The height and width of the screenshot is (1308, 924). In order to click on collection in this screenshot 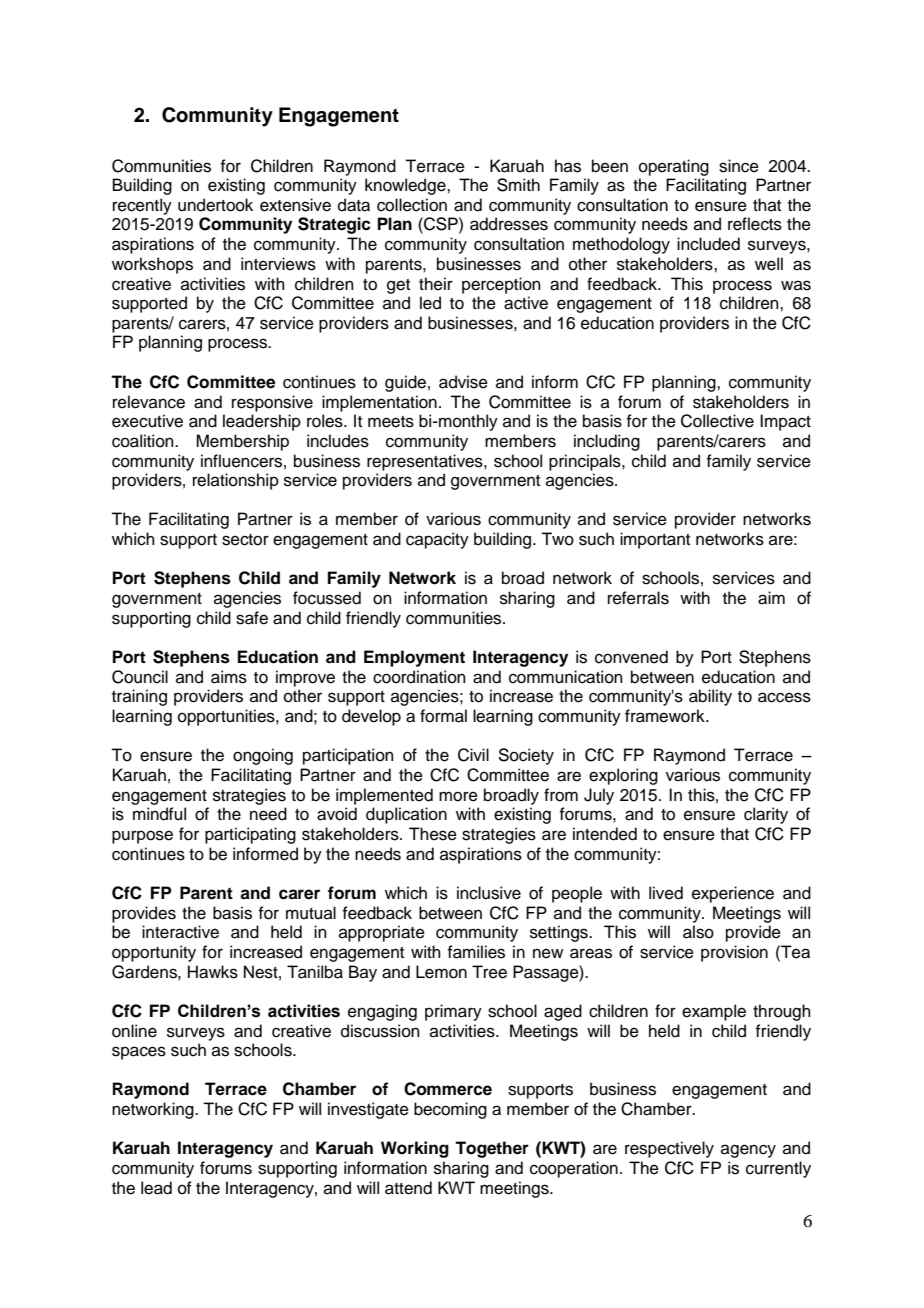, I will do `click(412, 205)`.
